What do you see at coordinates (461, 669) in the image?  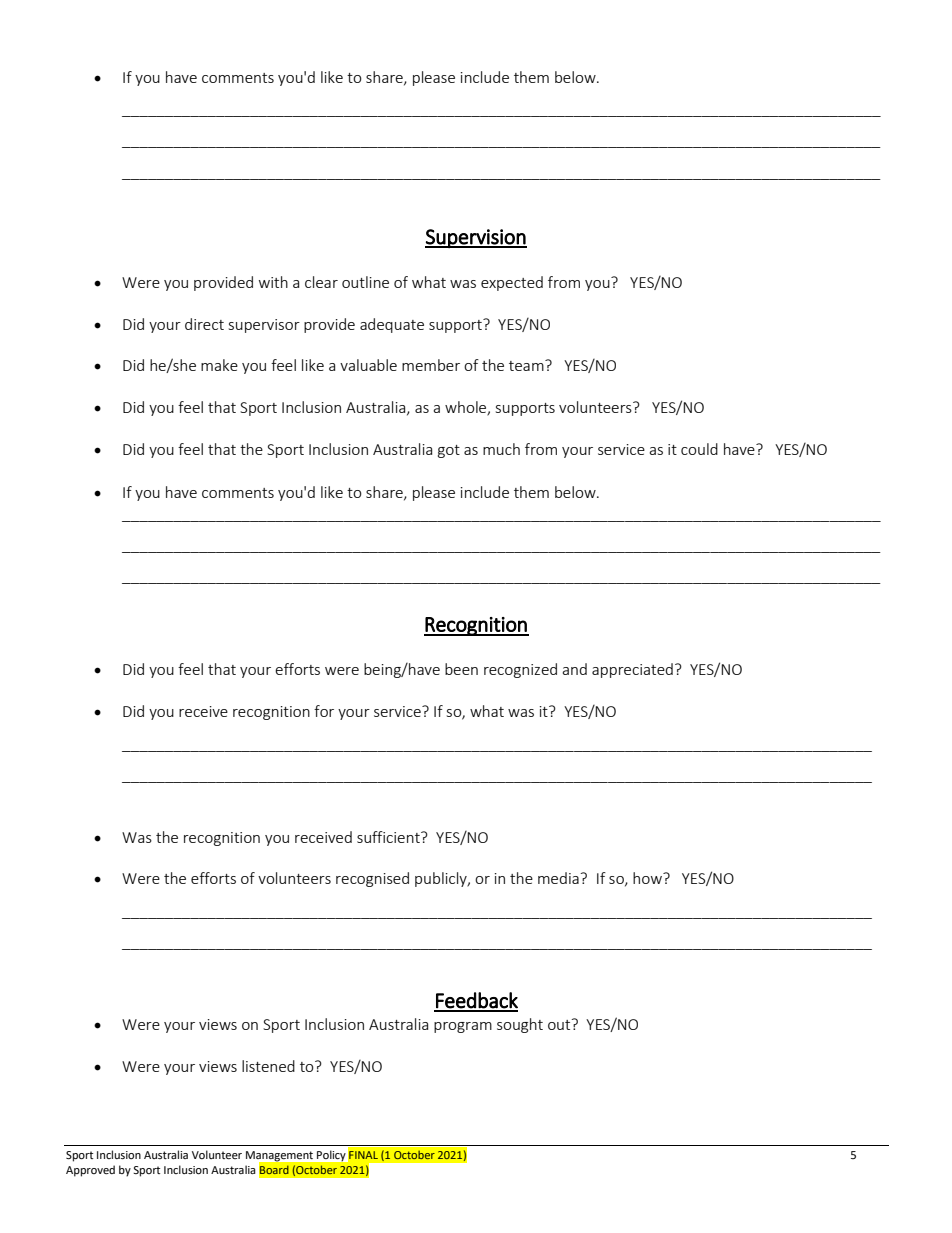 I see `been` at bounding box center [461, 669].
